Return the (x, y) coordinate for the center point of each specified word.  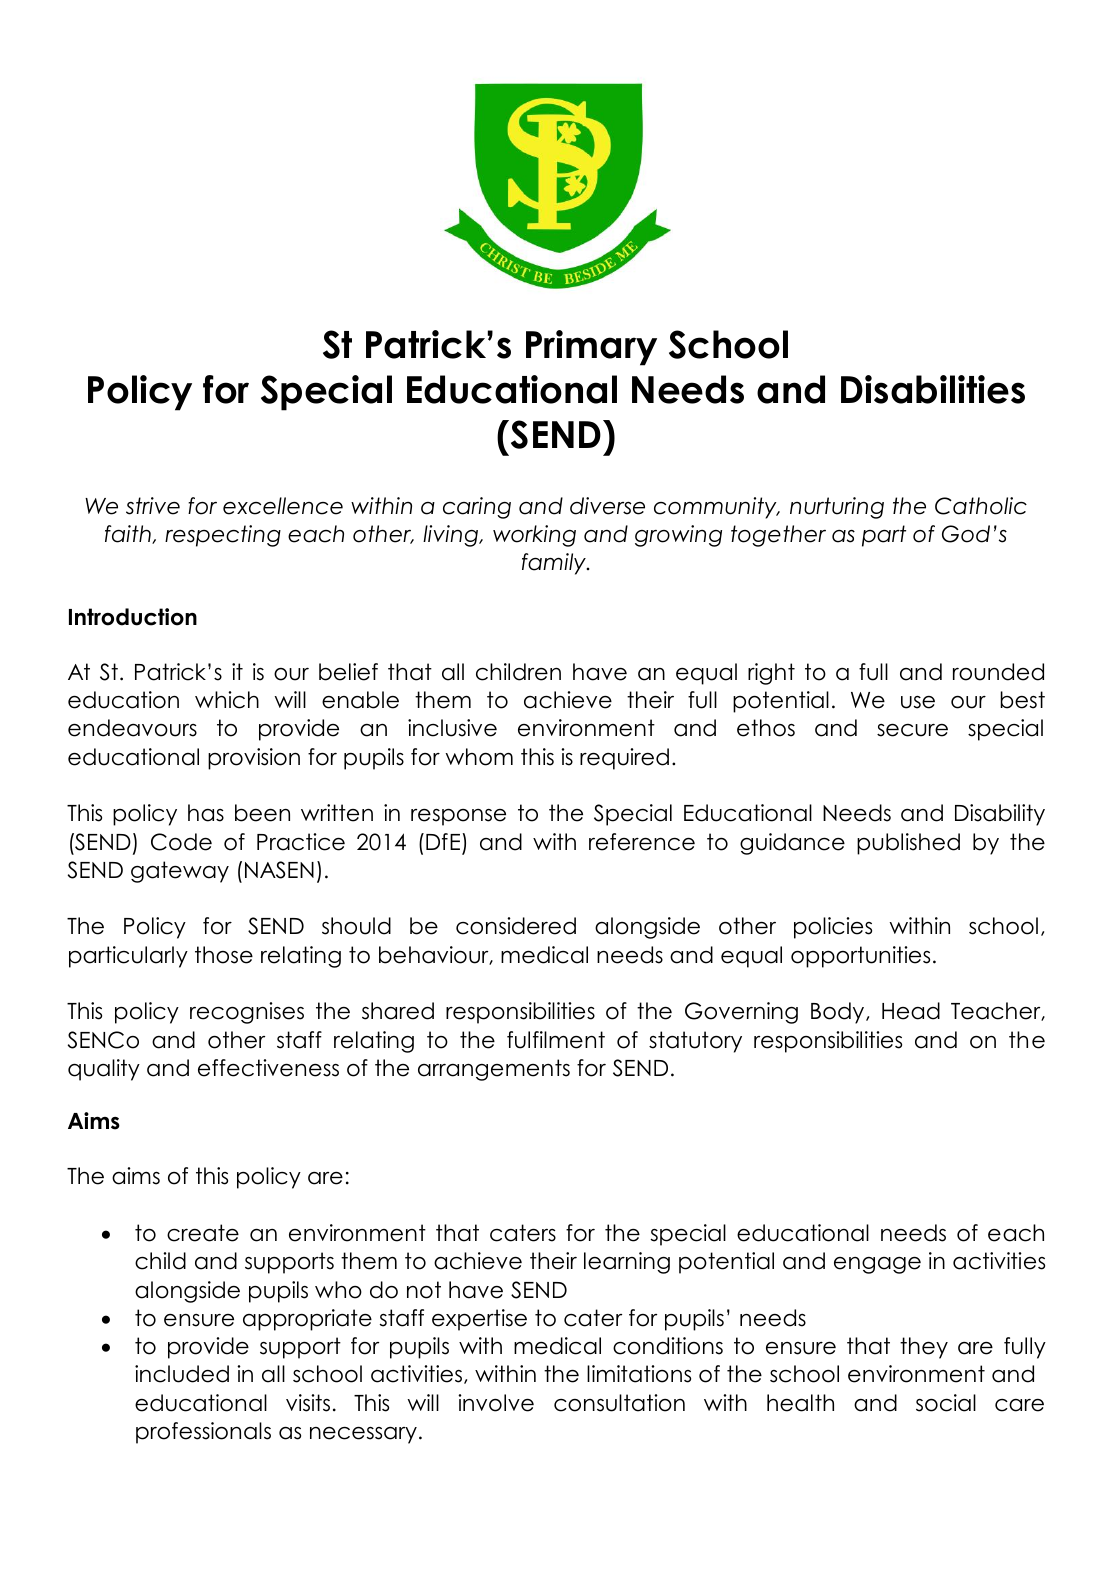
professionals (203, 1433)
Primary (591, 348)
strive (153, 506)
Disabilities (933, 389)
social (946, 1403)
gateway (180, 872)
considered (516, 926)
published (908, 844)
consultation (619, 1403)
